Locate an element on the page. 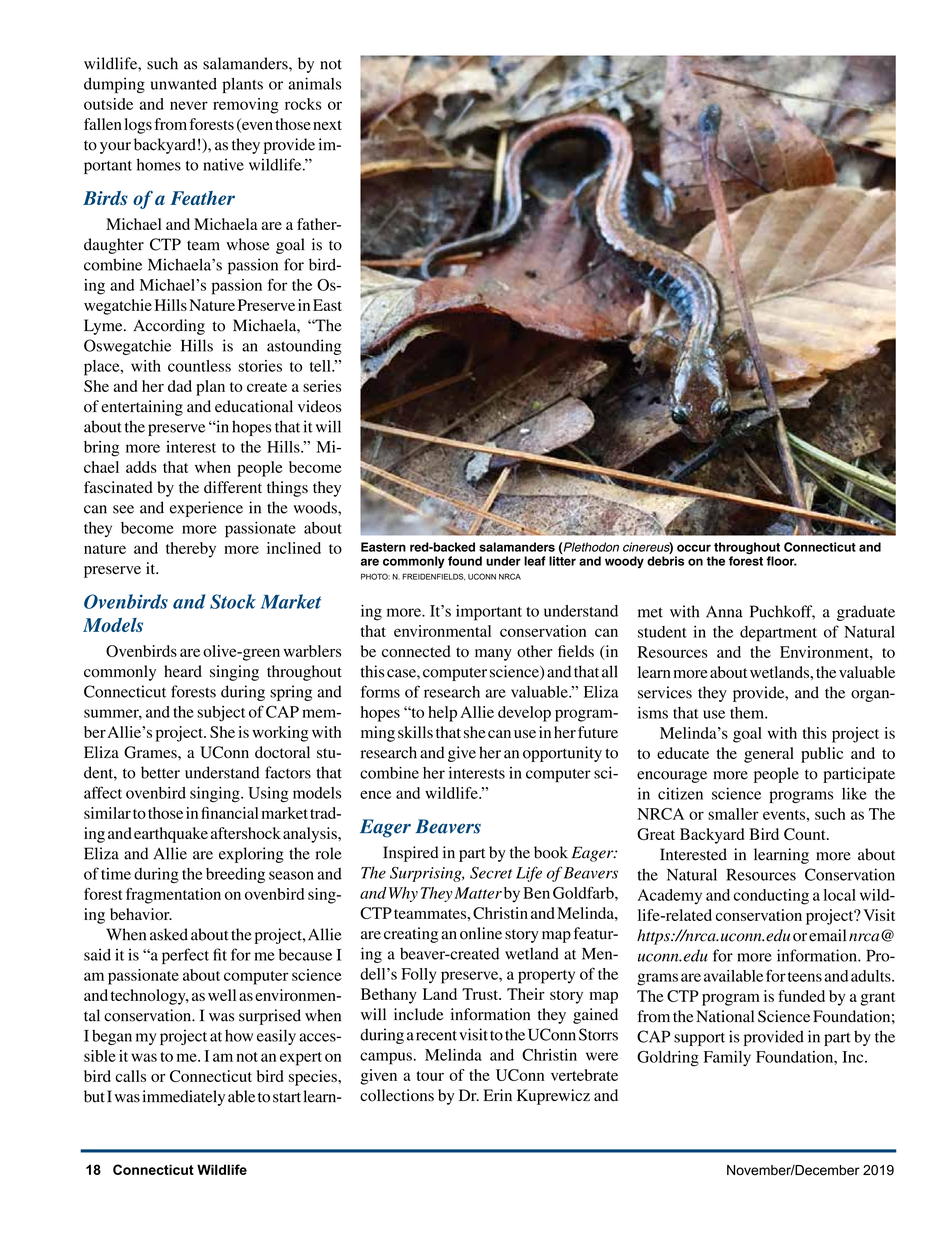 This image has width=952, height=1233. floor is located at coordinates (781, 561).
